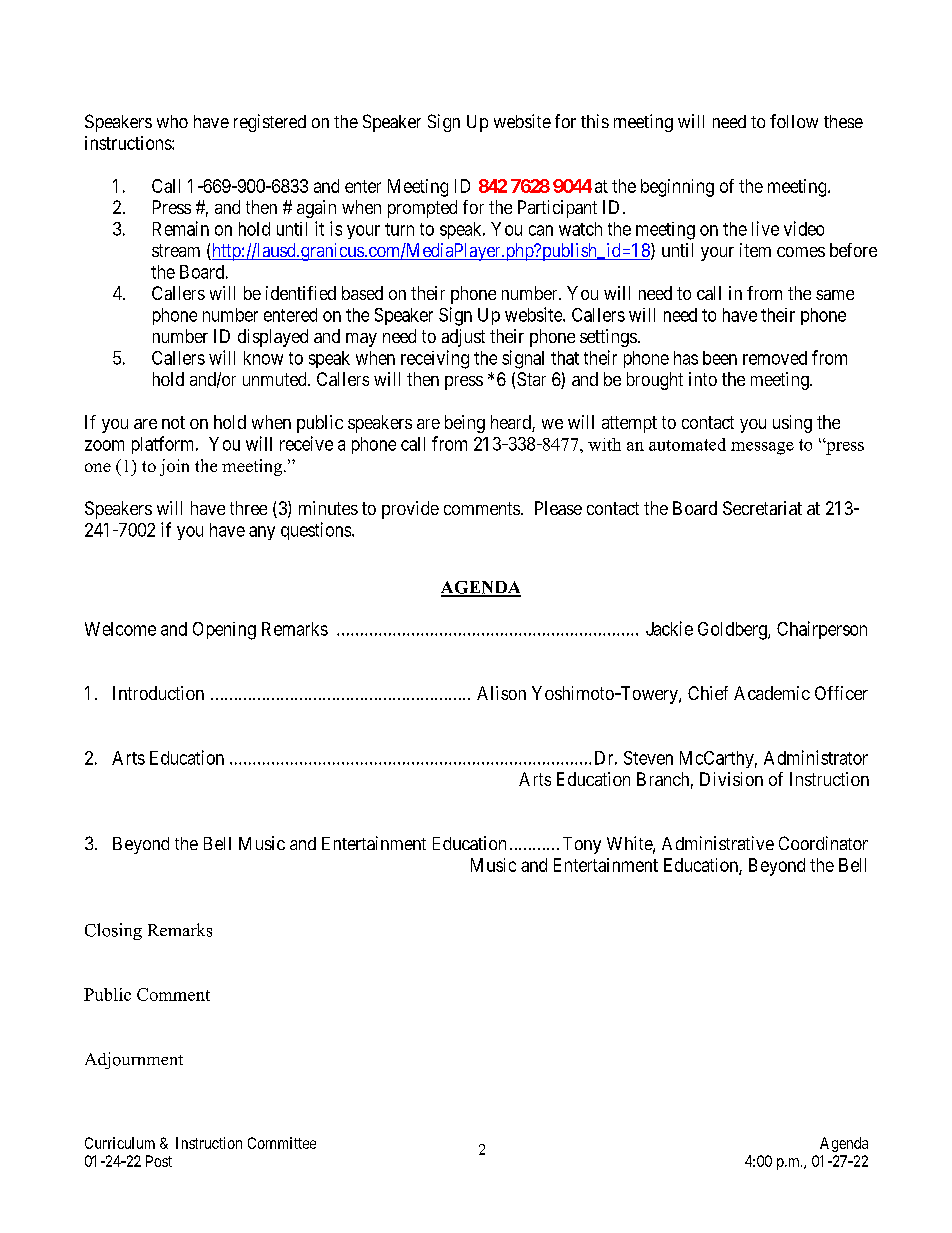  Describe the element at coordinates (172, 121) in the screenshot. I see `who` at that location.
